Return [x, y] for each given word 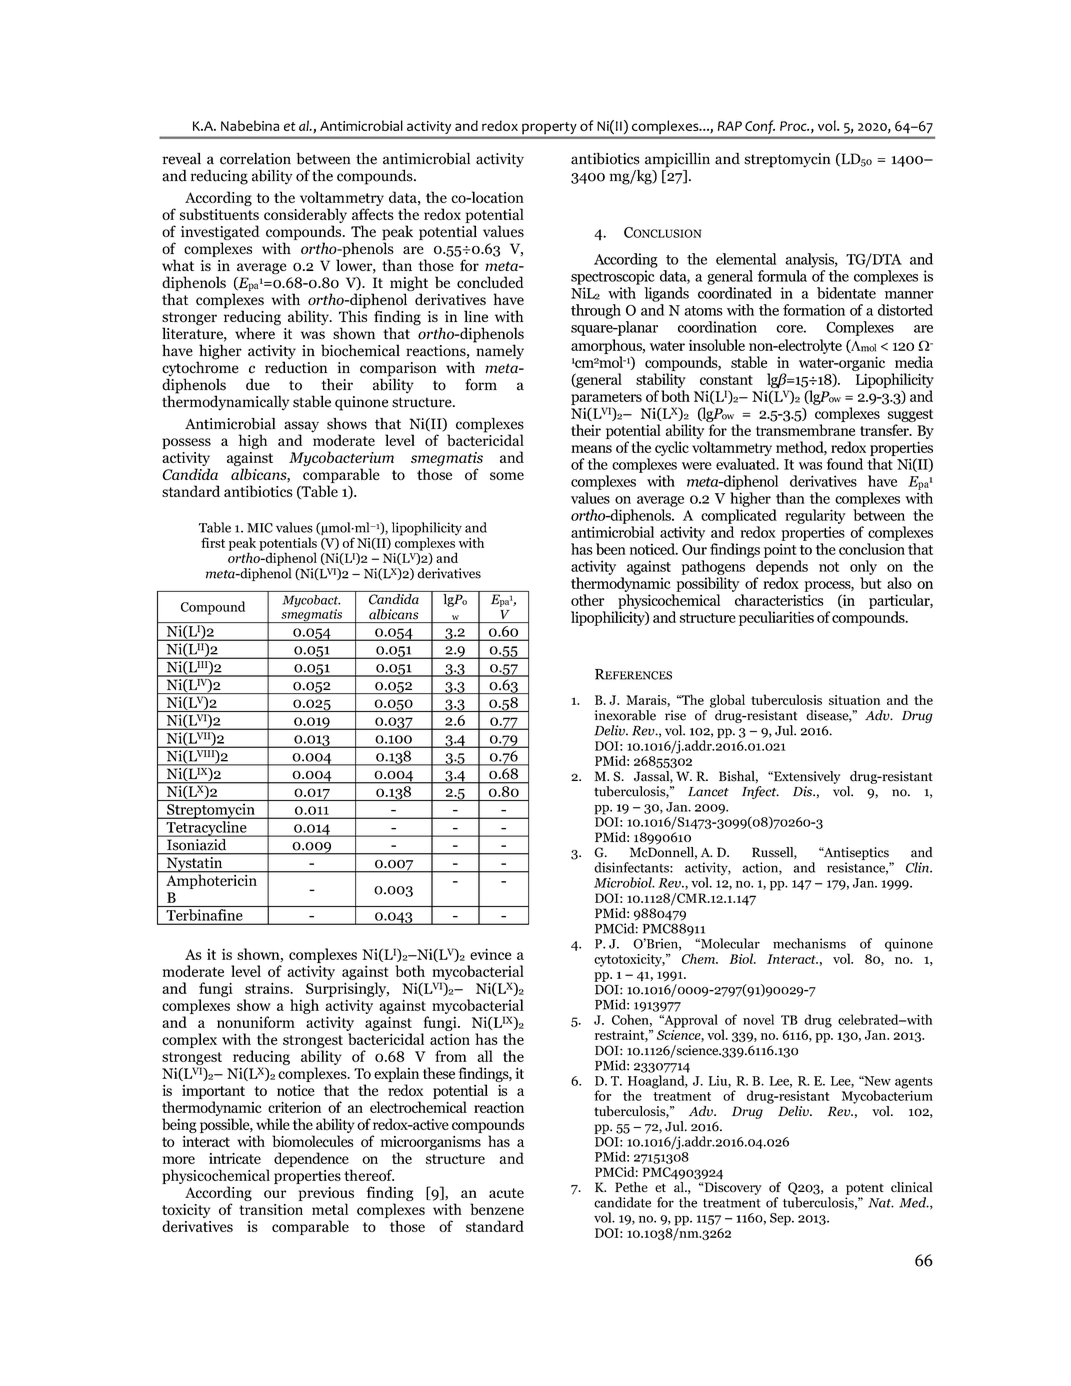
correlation [255, 159]
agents [914, 1083]
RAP [730, 126]
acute [506, 1193]
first [213, 542]
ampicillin [677, 160]
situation [854, 700]
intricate [235, 1158]
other [588, 600]
